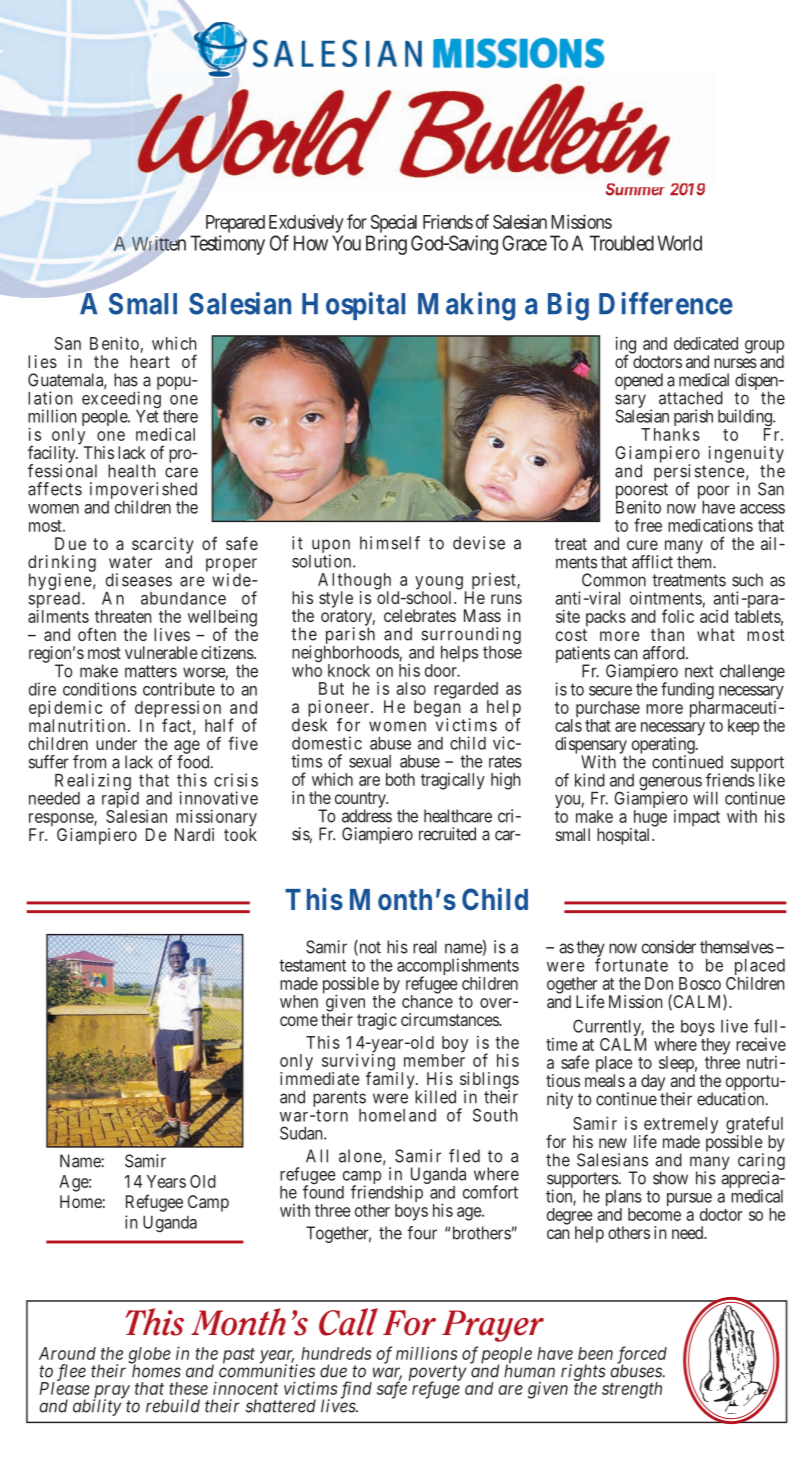  Describe the element at coordinates (150, 361) in the image. I see `heart` at that location.
